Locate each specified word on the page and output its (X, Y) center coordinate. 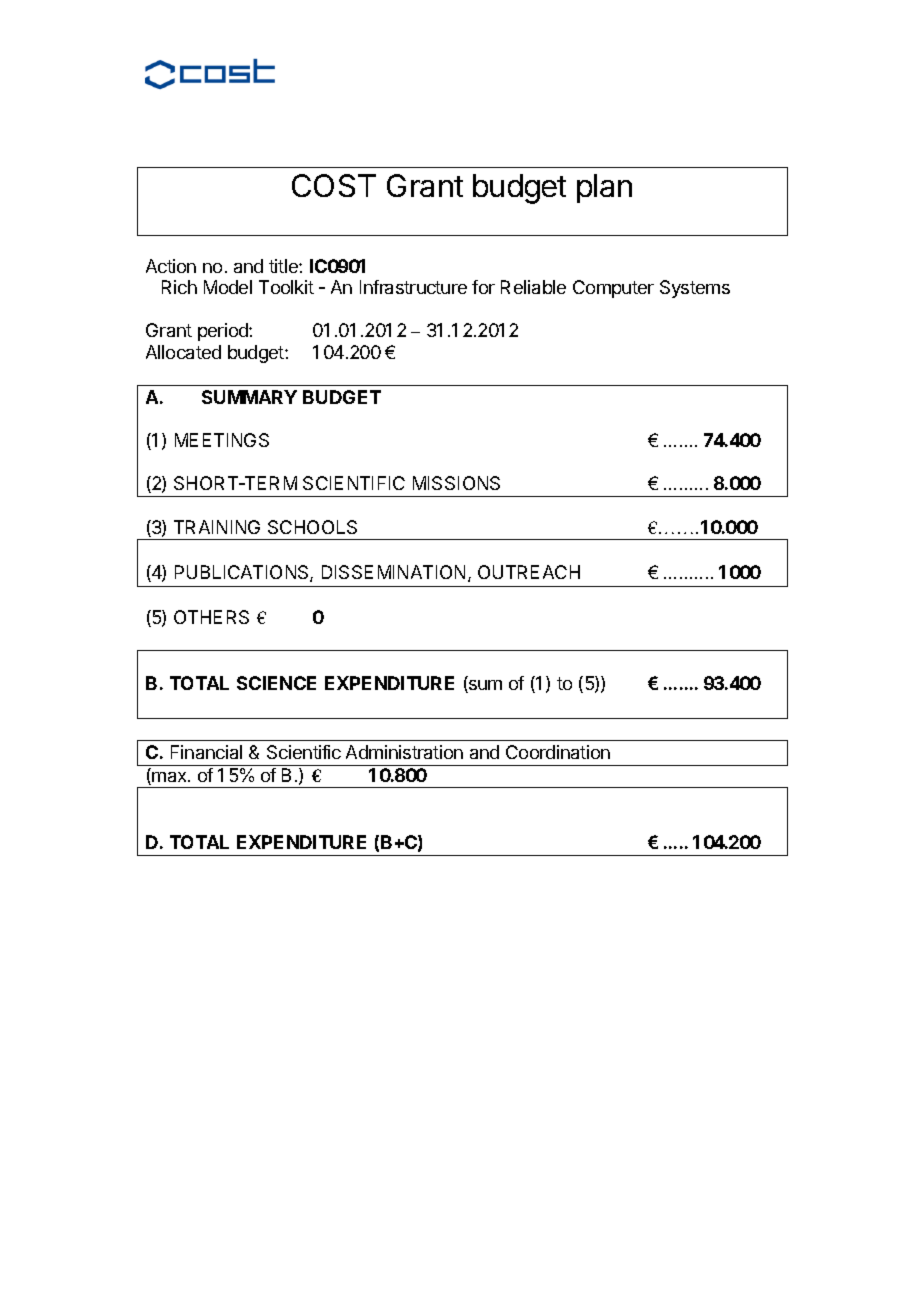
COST (334, 185)
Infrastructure (413, 287)
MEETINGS (222, 440)
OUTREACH (529, 572)
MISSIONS (456, 483)
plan (604, 188)
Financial (206, 752)
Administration (404, 752)
